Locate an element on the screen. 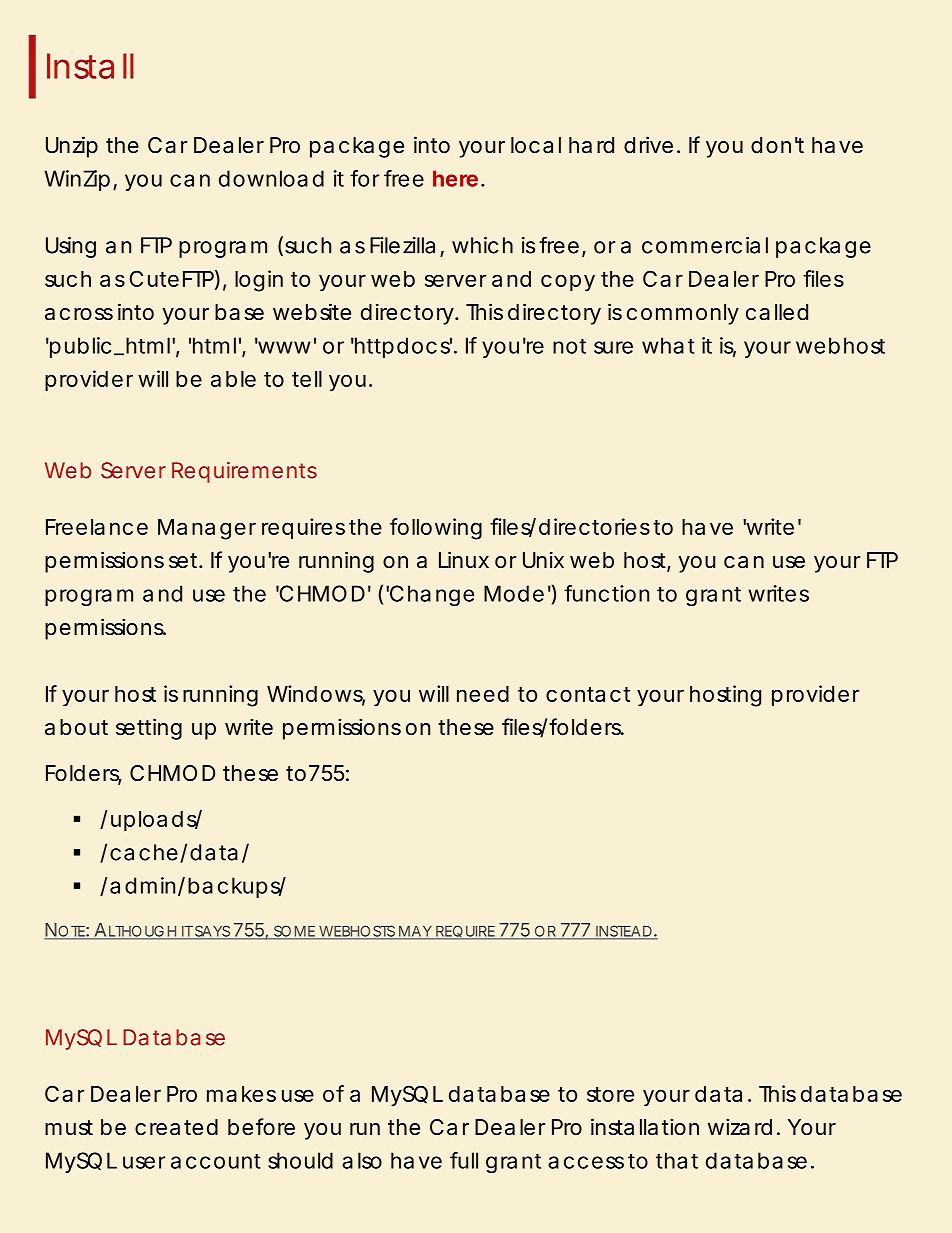  need is located at coordinates (483, 694).
